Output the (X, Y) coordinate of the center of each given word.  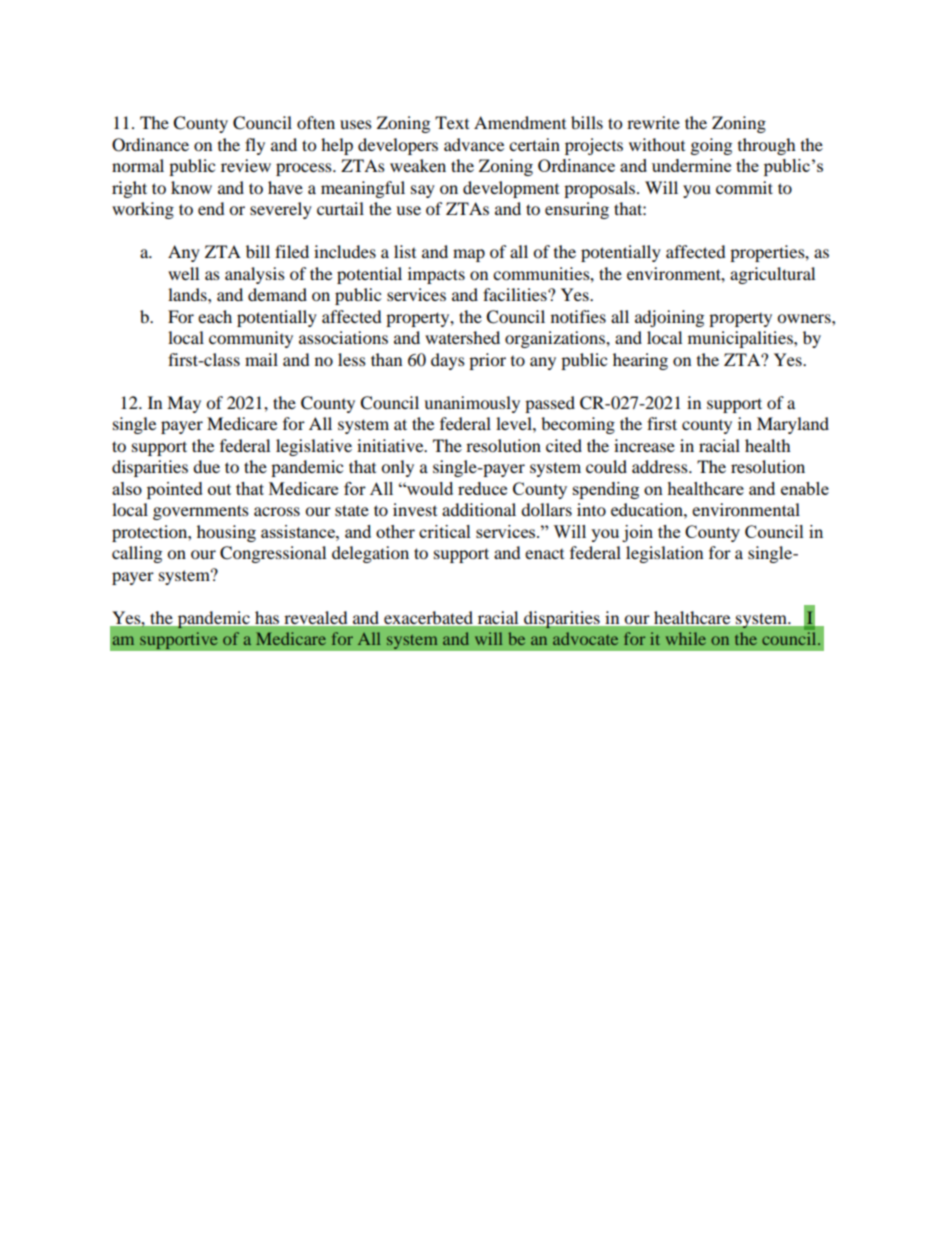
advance (474, 144)
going (711, 146)
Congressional (273, 554)
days (448, 361)
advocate (585, 638)
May (184, 404)
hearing (640, 361)
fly (255, 146)
